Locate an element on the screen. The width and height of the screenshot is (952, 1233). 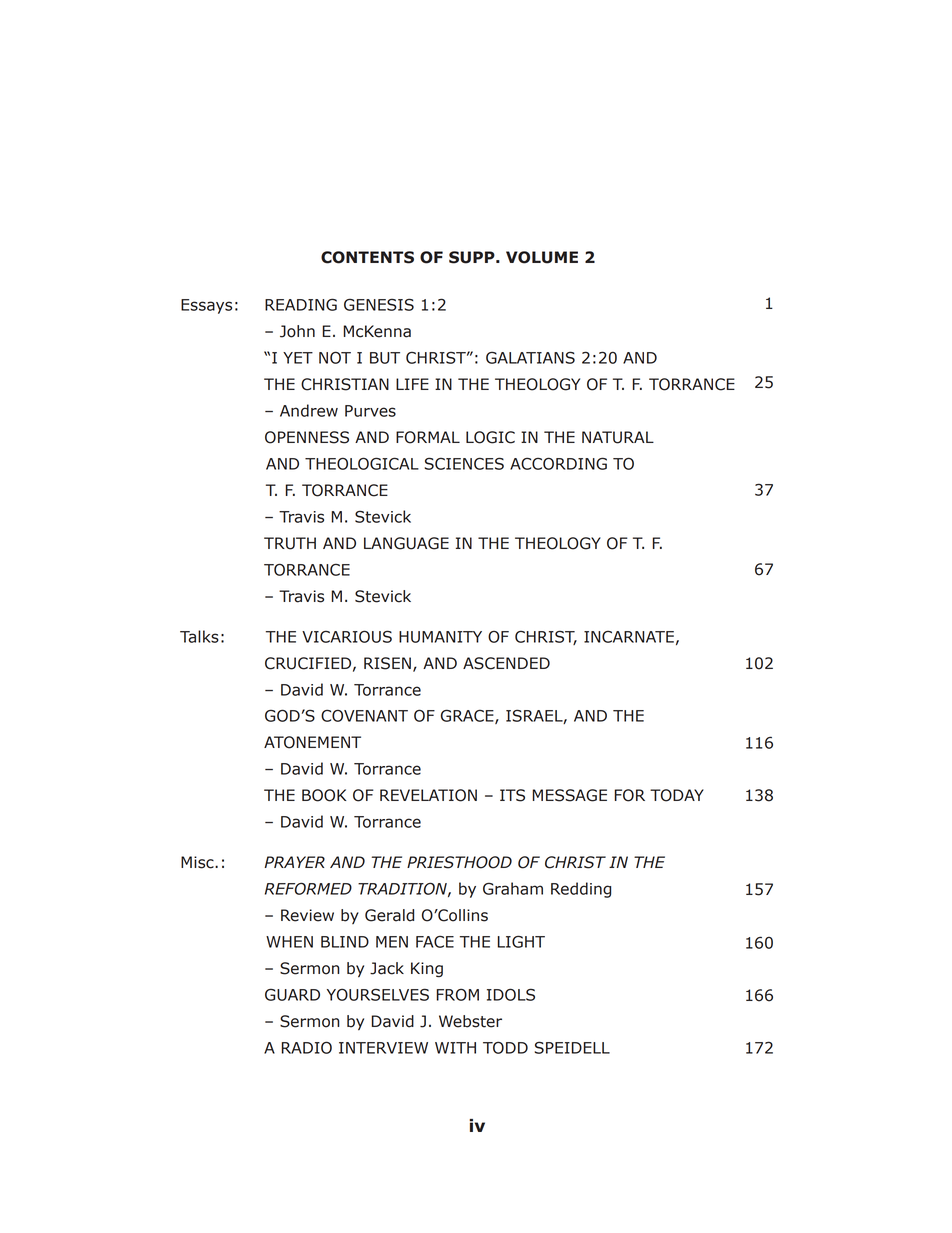
VOLUME is located at coordinates (542, 257).
